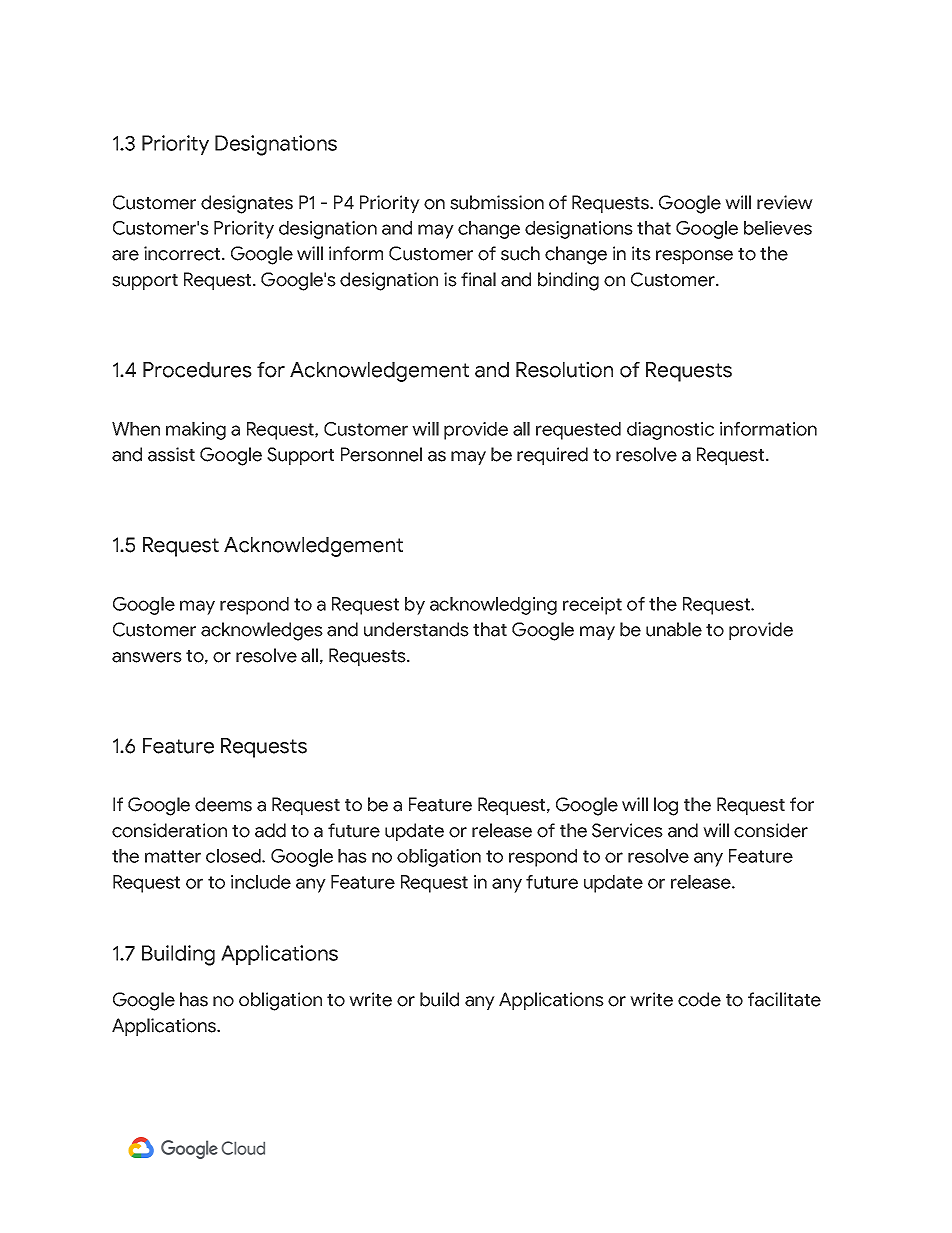 The width and height of the screenshot is (952, 1233). I want to click on Personnel, so click(381, 454).
